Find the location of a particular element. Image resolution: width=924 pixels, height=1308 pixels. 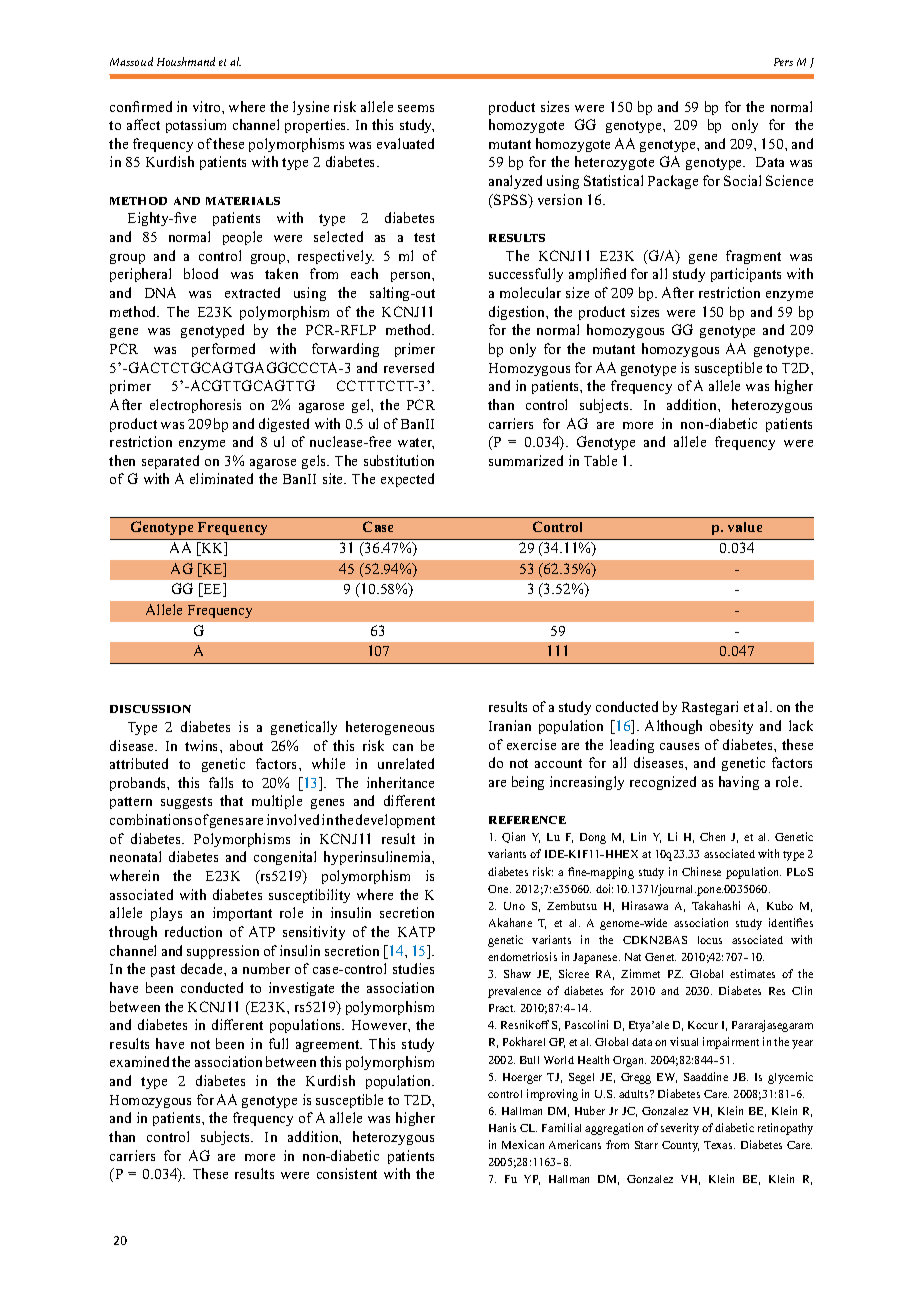

Texas is located at coordinates (719, 1145).
